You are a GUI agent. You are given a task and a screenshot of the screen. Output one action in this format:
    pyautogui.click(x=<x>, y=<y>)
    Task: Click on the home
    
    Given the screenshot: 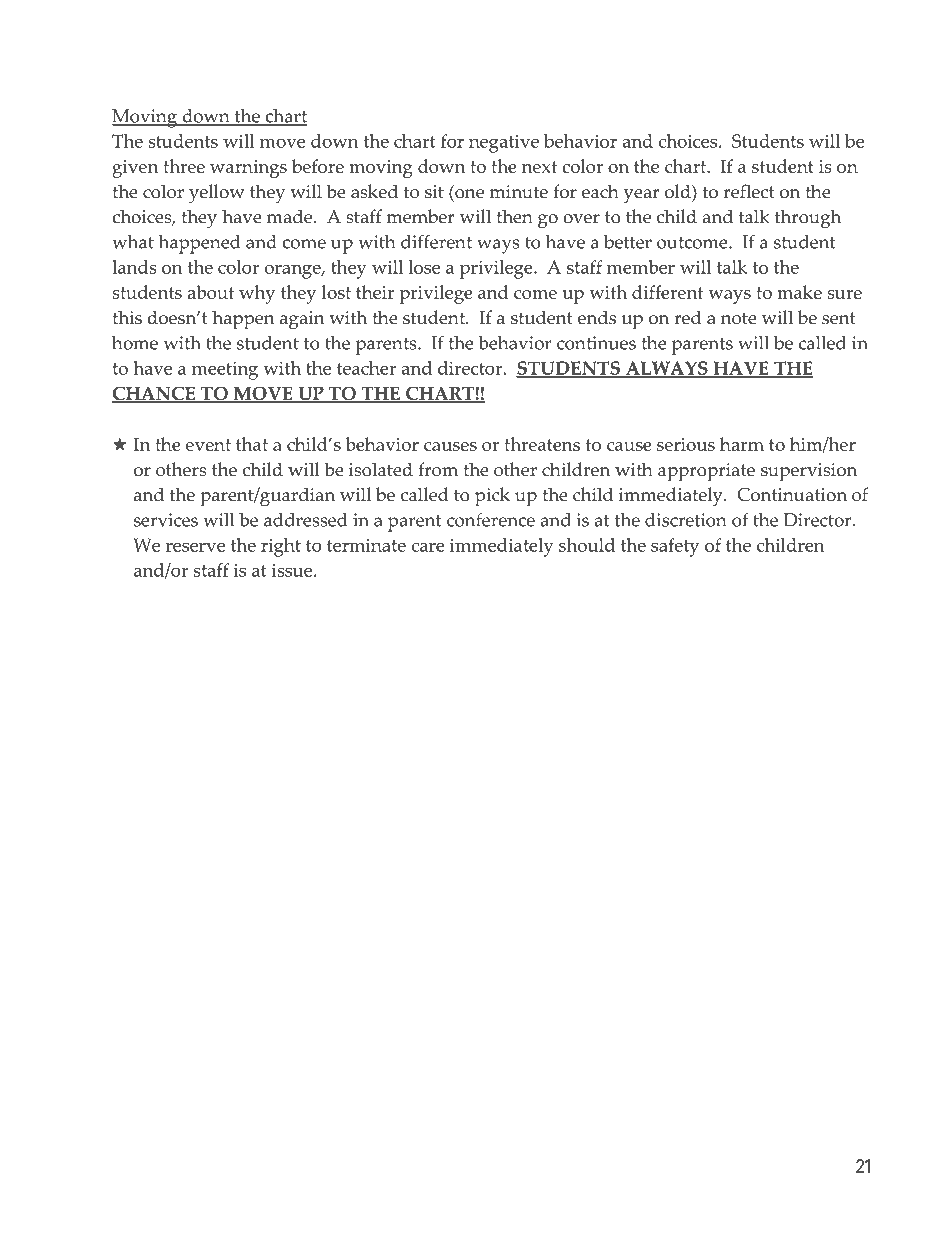 What is the action you would take?
    pyautogui.click(x=135, y=343)
